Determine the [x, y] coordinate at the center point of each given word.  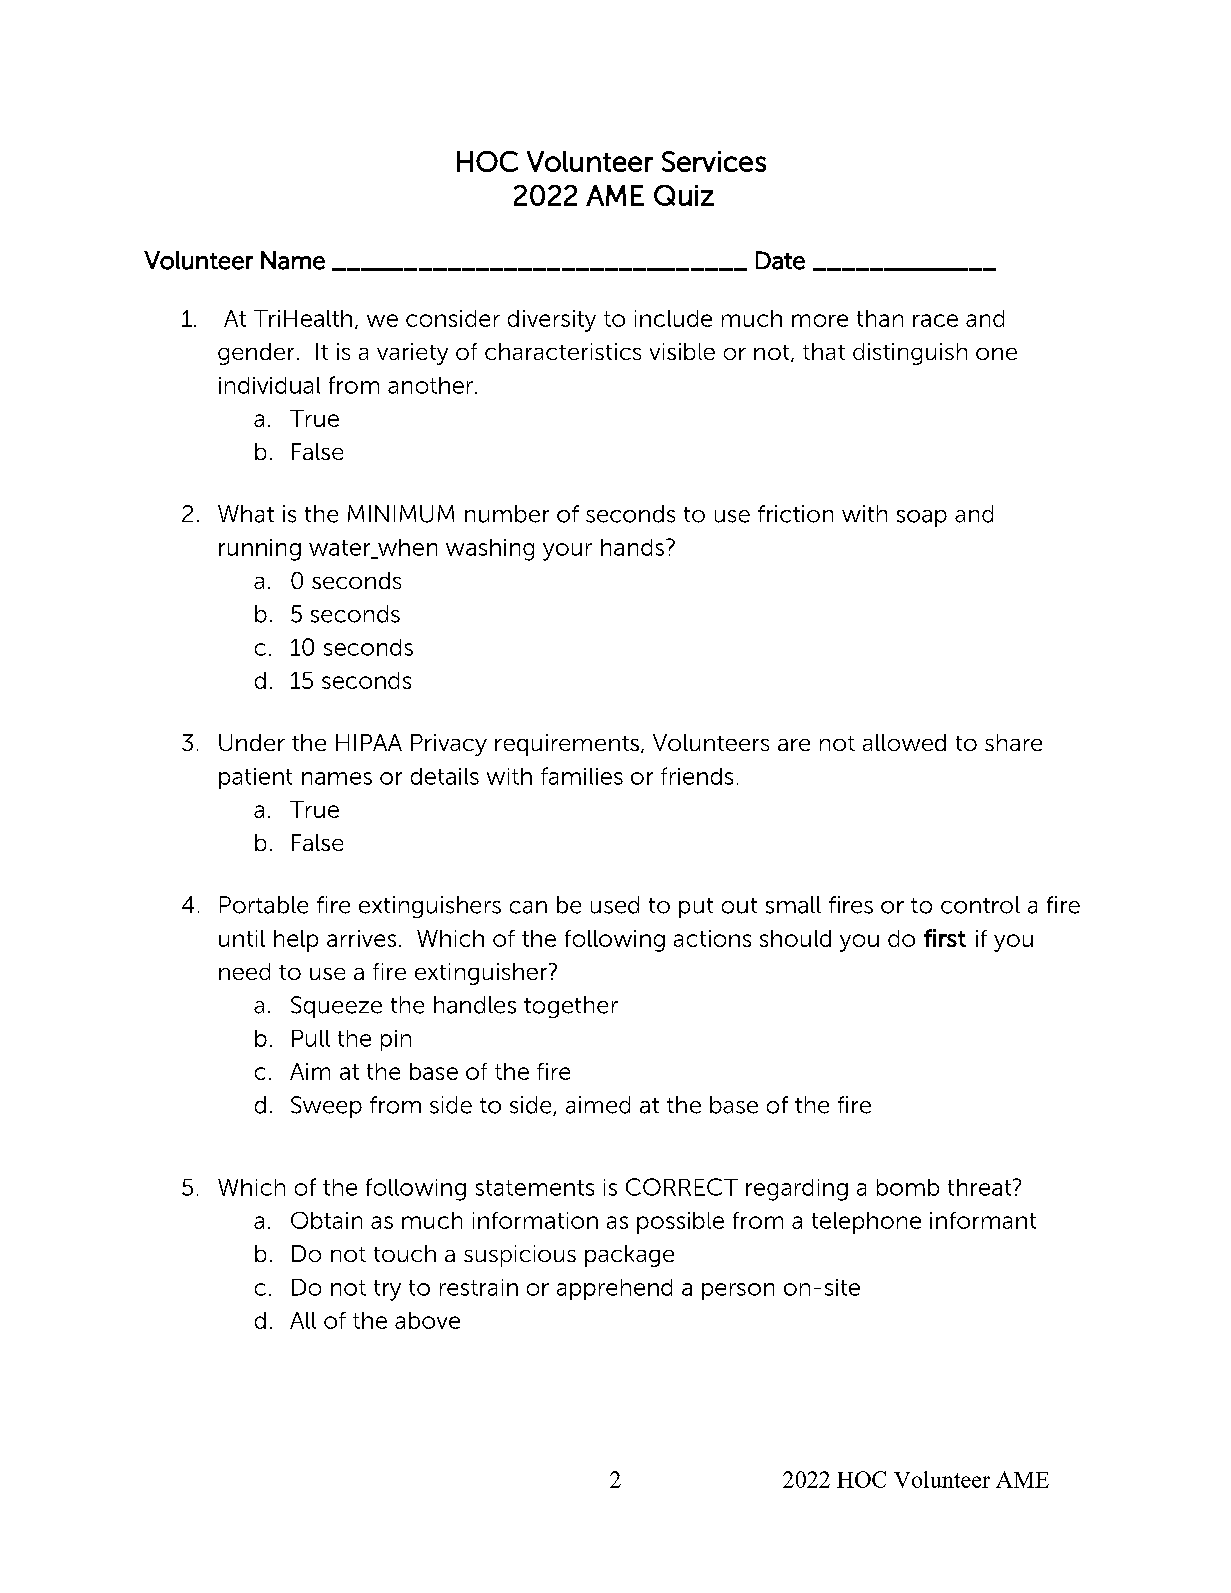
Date [780, 260]
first [945, 938]
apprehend [614, 1289]
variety [412, 354]
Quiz [684, 195]
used [615, 905]
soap [922, 518]
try [387, 1290]
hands [632, 547]
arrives [361, 938]
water [341, 549]
